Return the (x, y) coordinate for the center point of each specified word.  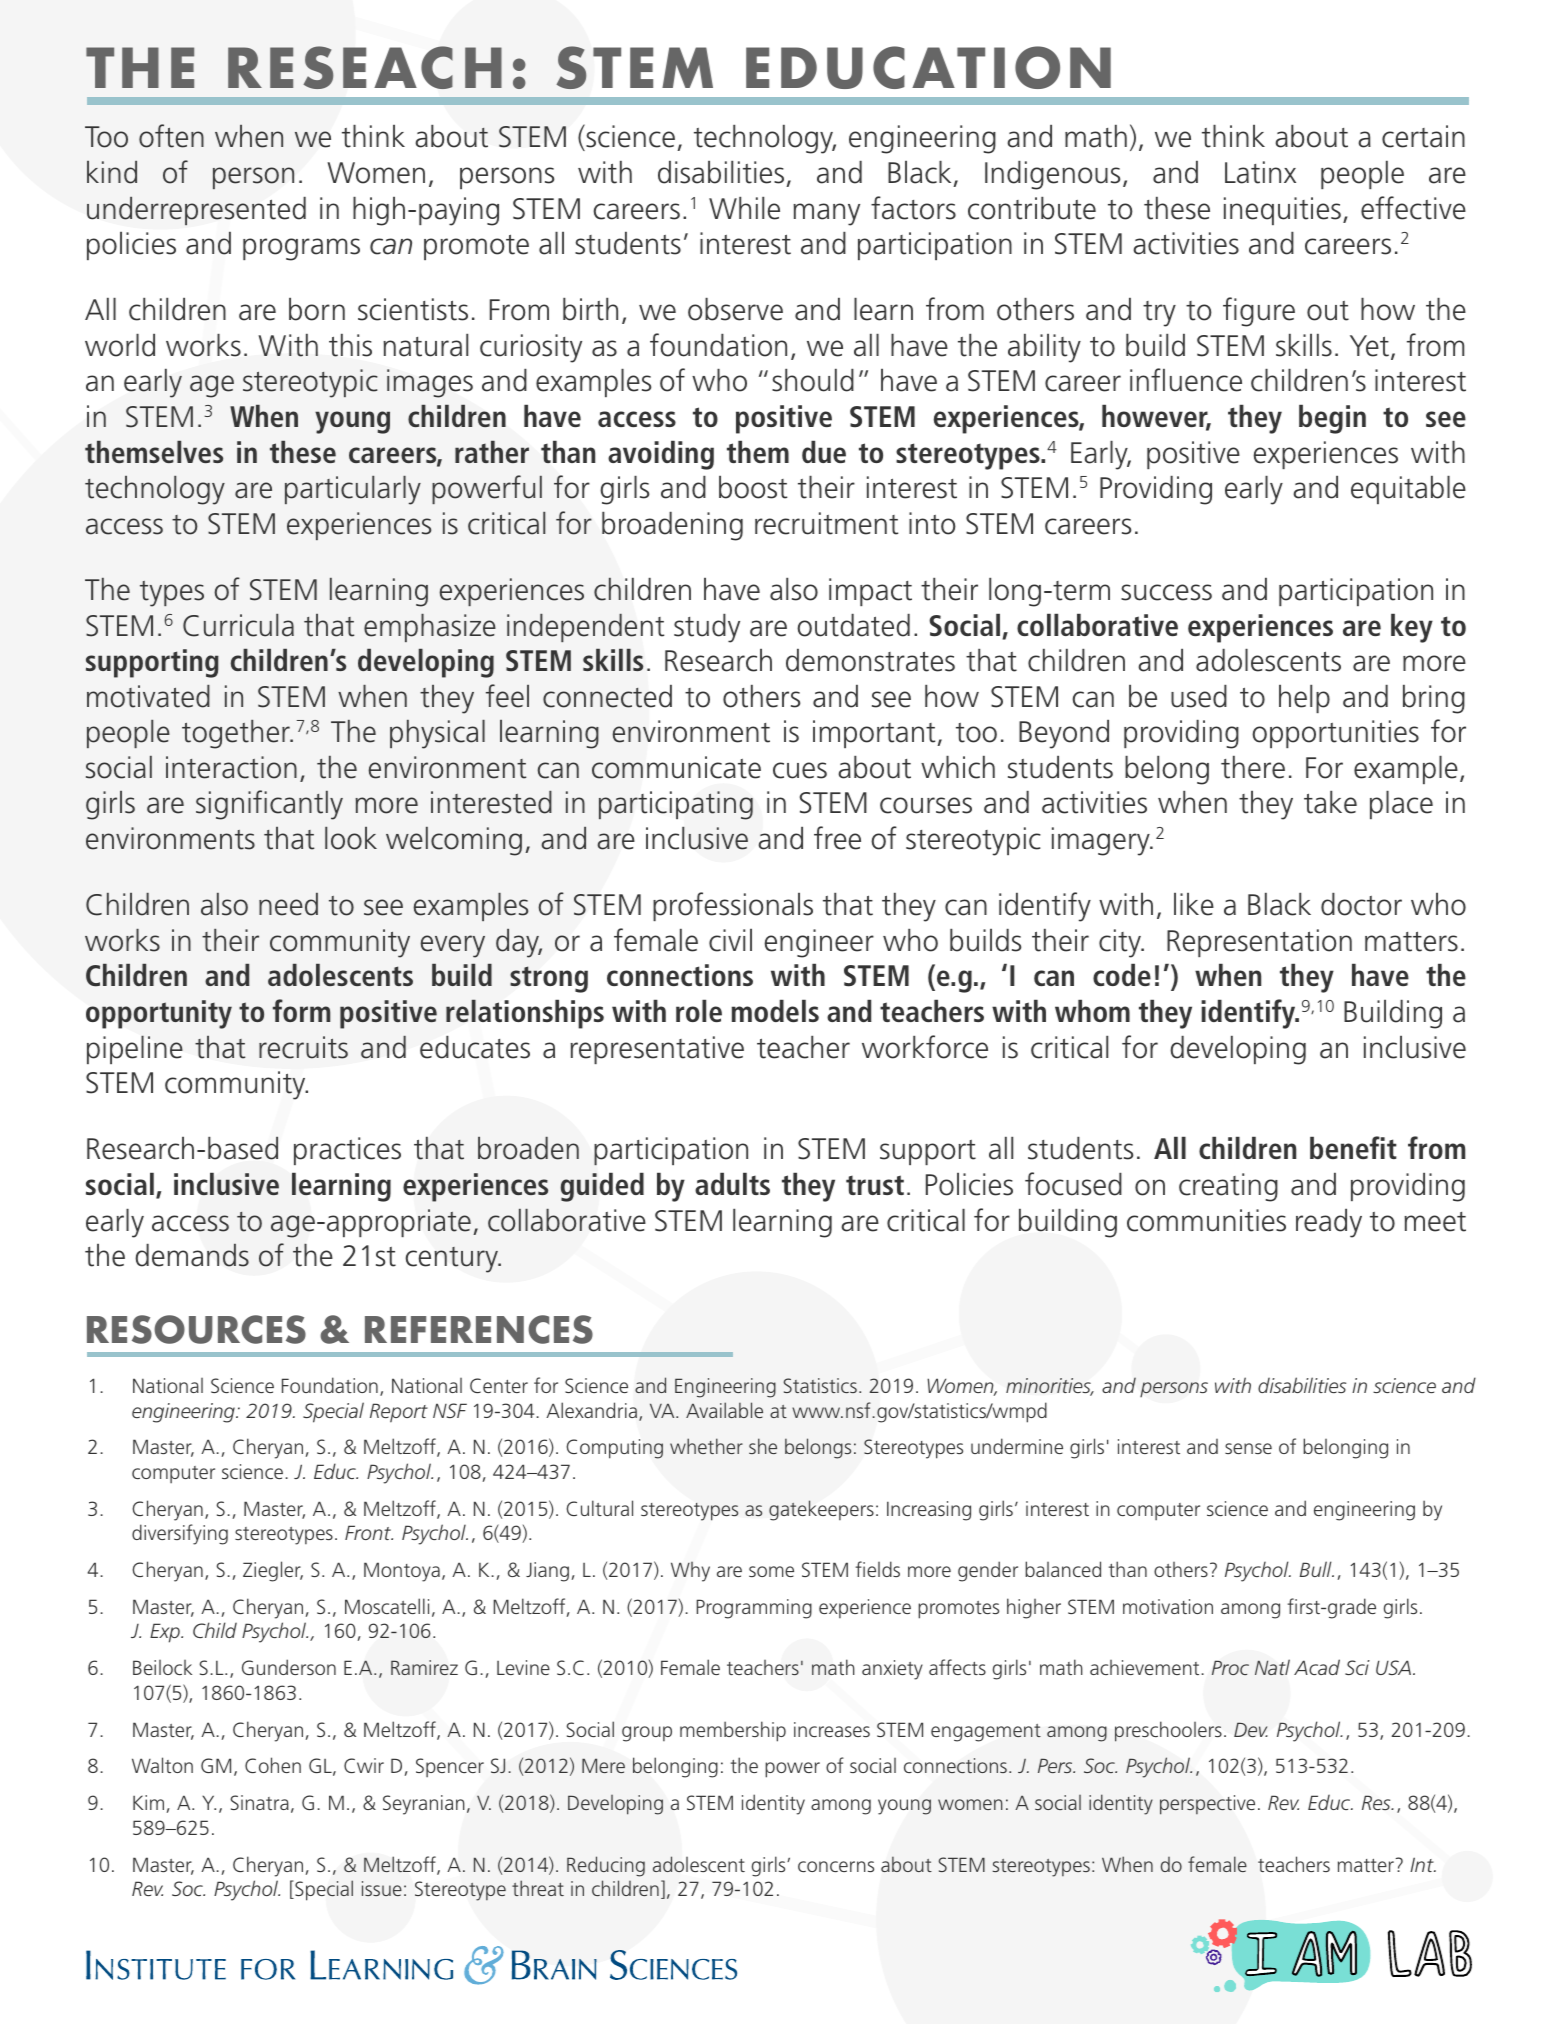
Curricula (238, 625)
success (1166, 592)
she (763, 1446)
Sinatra (260, 1802)
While (744, 208)
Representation (1259, 943)
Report (399, 1413)
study (707, 628)
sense (1248, 1448)
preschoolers (1168, 1731)
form (301, 1010)
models (775, 1011)
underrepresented (196, 210)
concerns (836, 1866)
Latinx (1260, 172)
